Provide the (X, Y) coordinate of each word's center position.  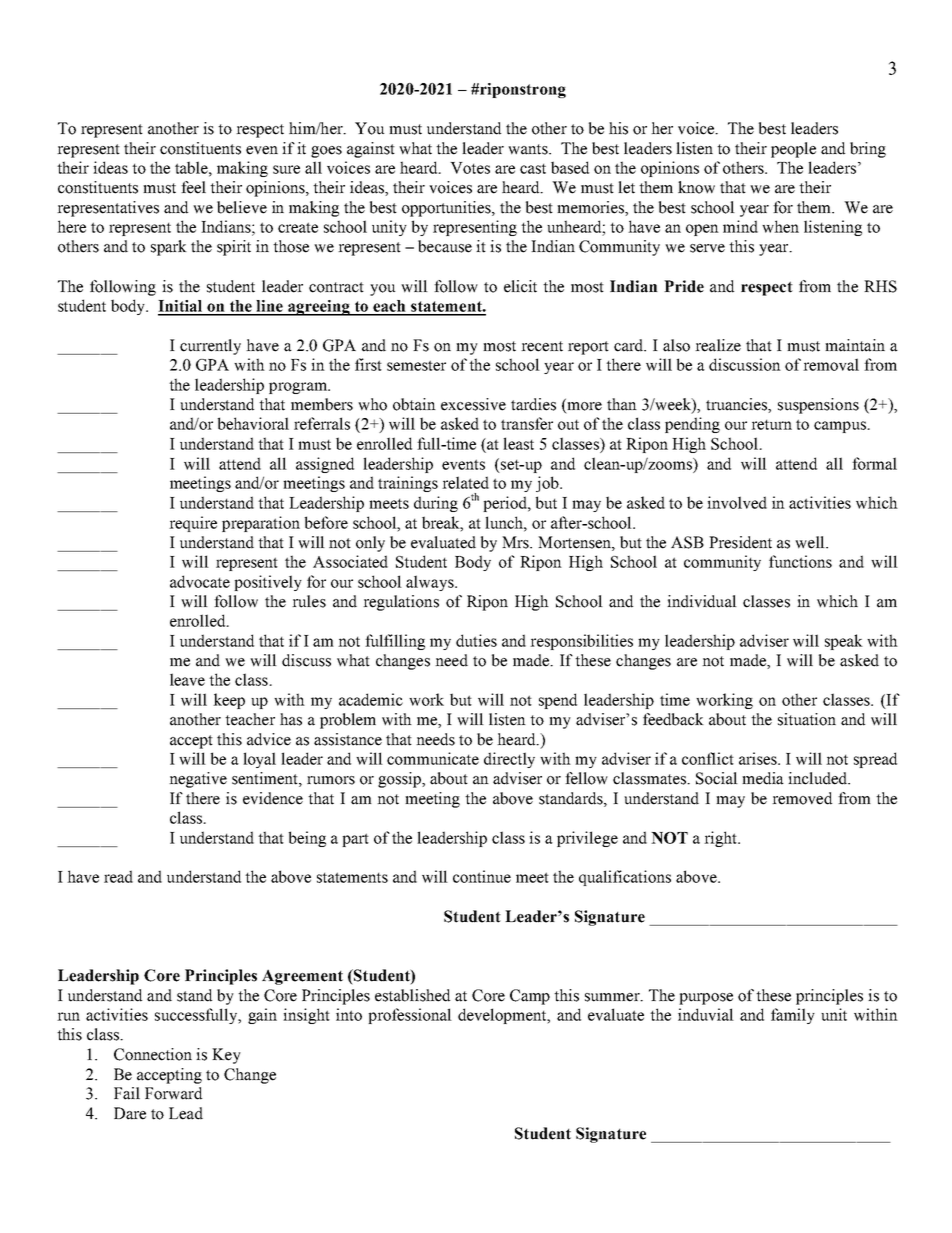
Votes (470, 168)
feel (193, 187)
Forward (173, 1093)
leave (187, 679)
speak (844, 642)
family (793, 1016)
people (793, 150)
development (503, 1016)
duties (476, 640)
